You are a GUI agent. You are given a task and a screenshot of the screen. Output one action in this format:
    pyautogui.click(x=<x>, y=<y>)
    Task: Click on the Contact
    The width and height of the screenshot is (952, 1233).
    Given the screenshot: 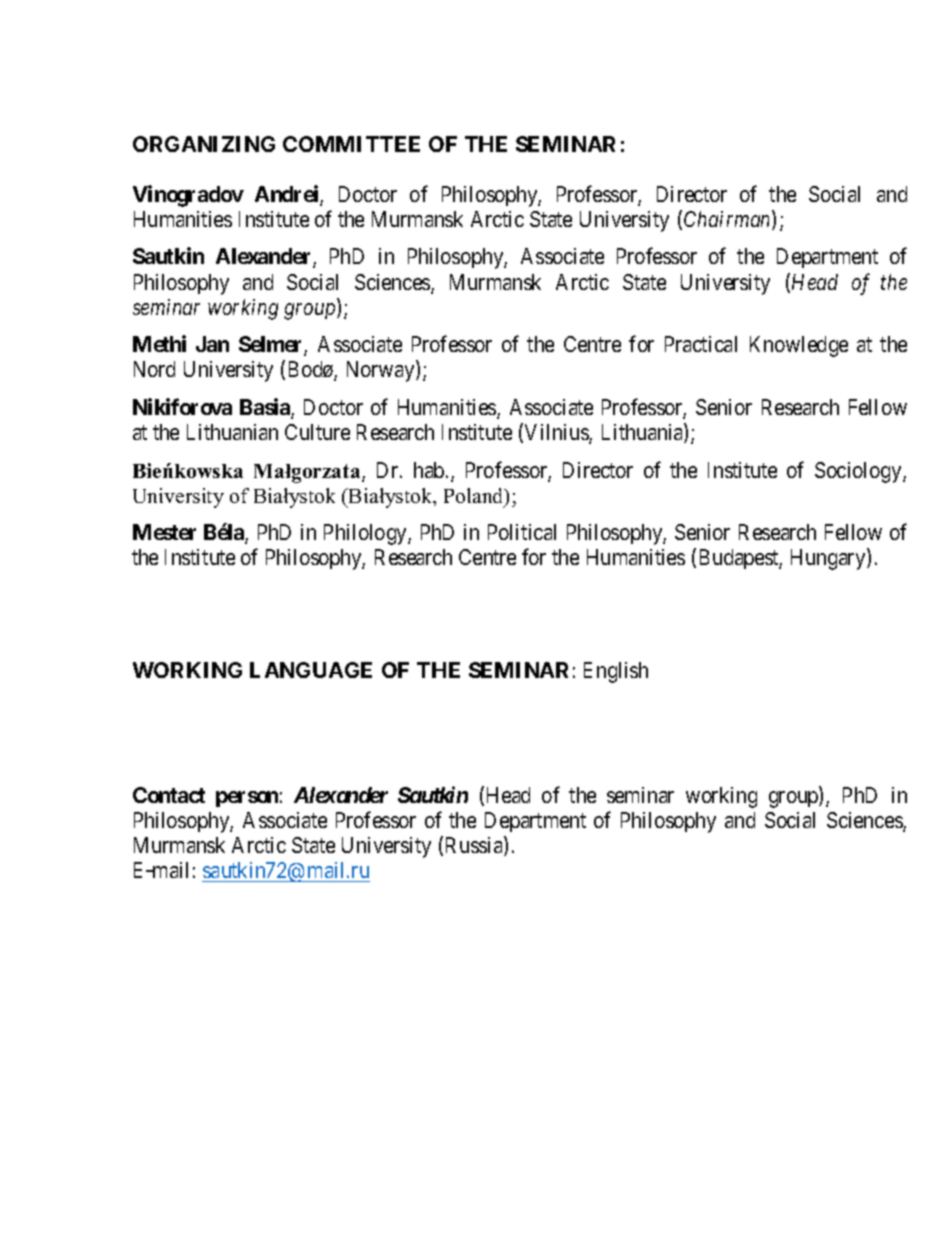 What is the action you would take?
    pyautogui.click(x=169, y=795)
